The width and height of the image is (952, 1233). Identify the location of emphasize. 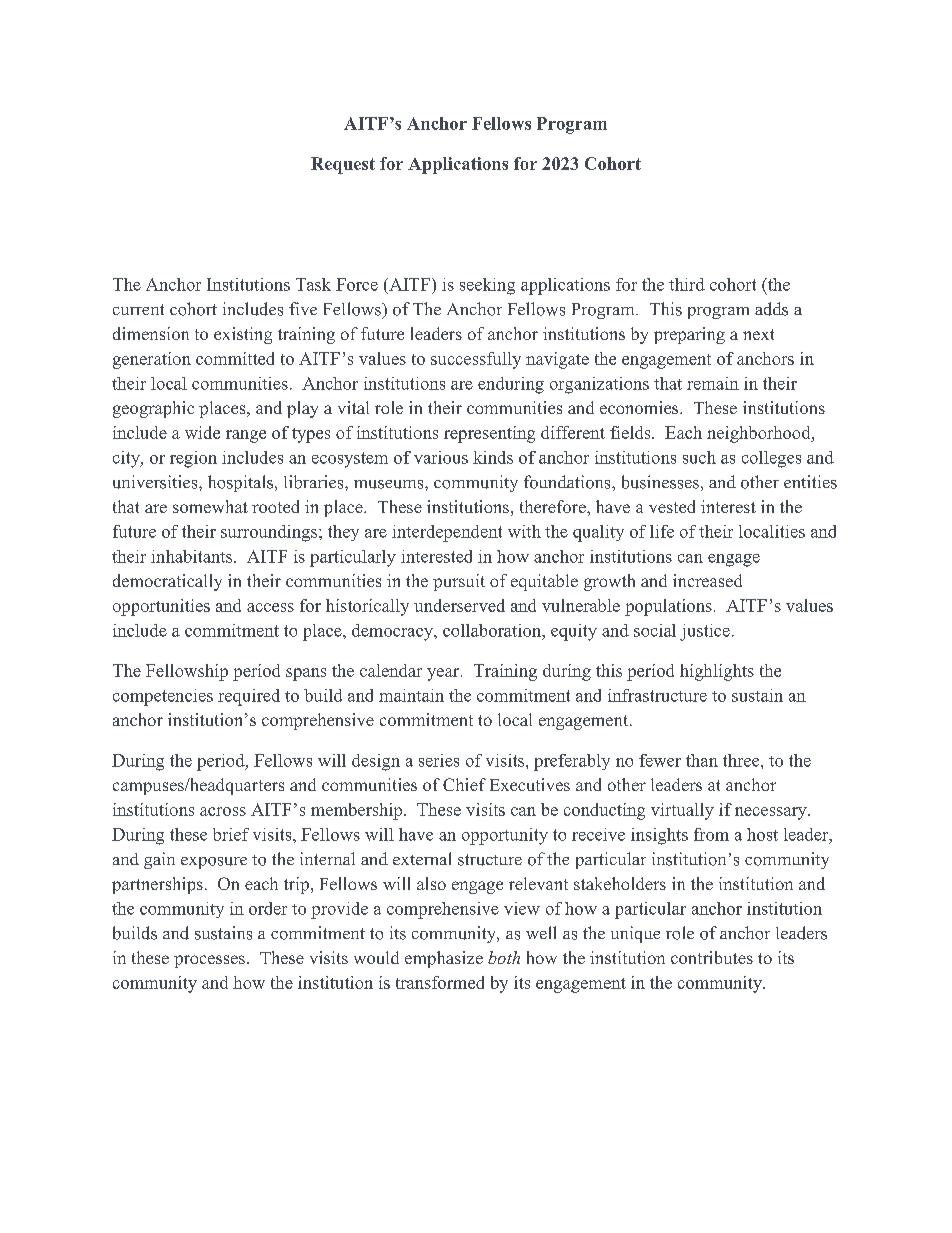
(444, 959).
